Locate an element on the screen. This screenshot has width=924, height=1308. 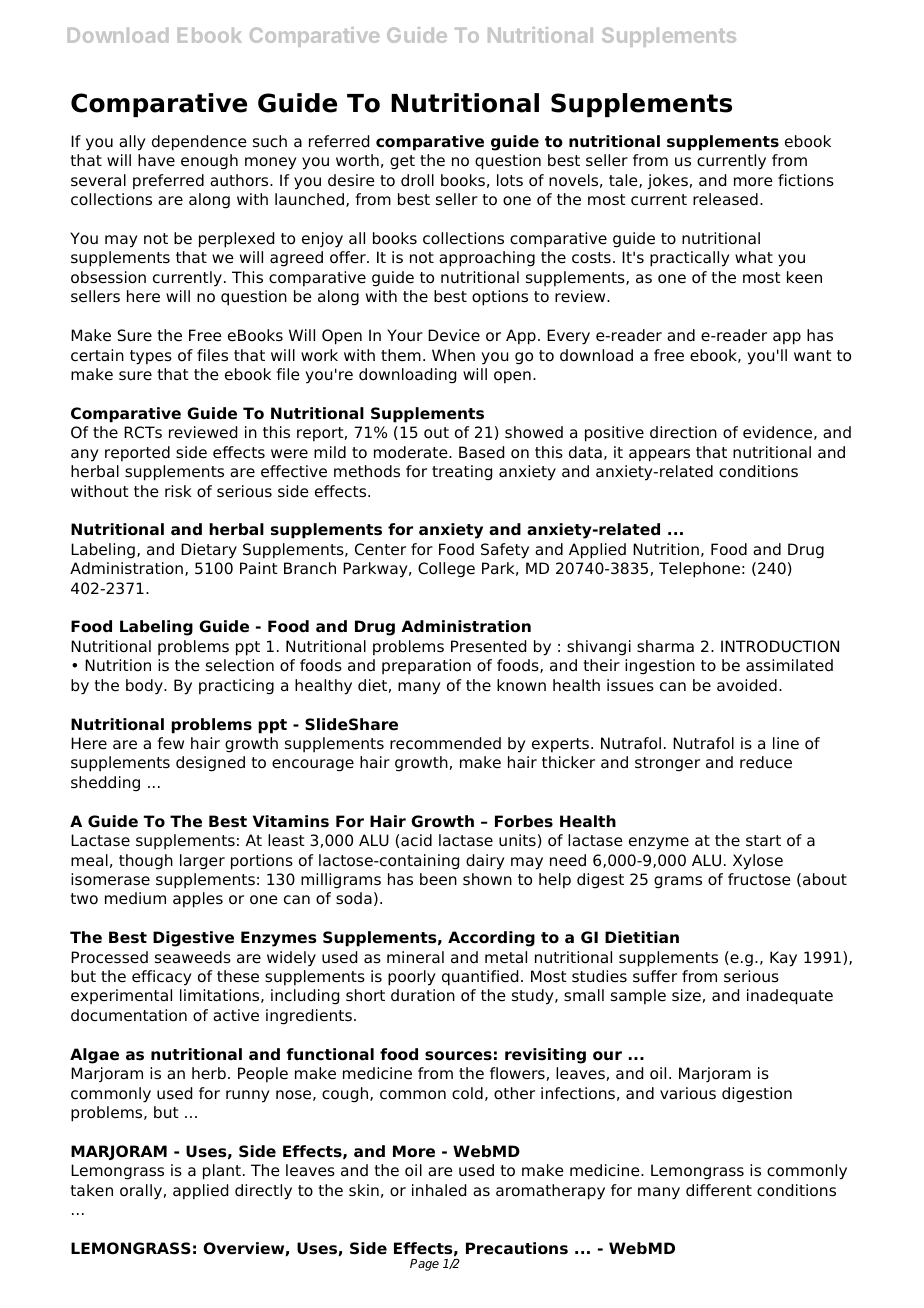
have is located at coordinates (156, 160).
